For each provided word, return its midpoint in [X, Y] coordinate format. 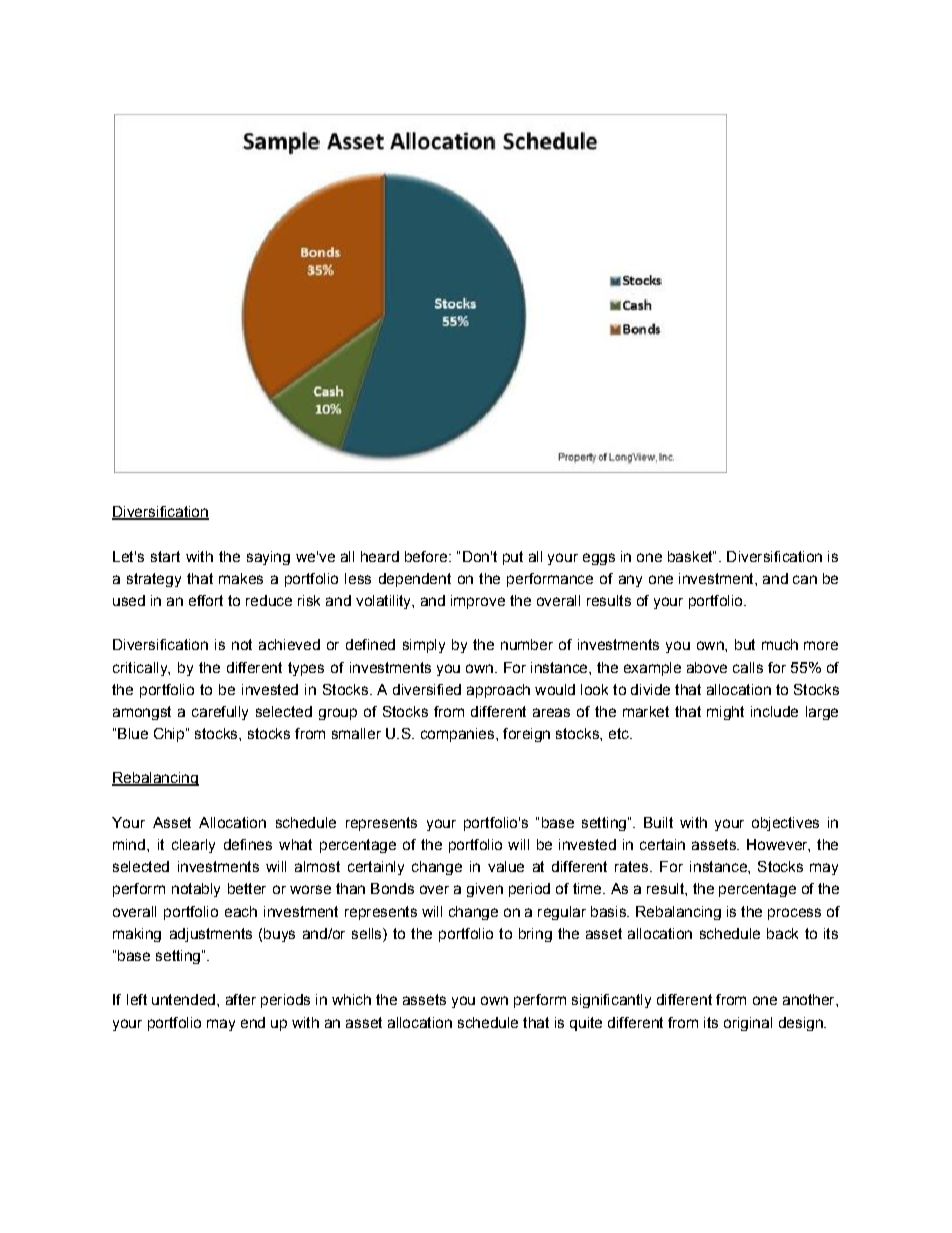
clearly [193, 846]
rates [631, 866]
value [506, 866]
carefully [220, 713]
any [630, 581]
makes [241, 578]
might [725, 713]
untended [183, 999]
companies [459, 735]
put [513, 558]
